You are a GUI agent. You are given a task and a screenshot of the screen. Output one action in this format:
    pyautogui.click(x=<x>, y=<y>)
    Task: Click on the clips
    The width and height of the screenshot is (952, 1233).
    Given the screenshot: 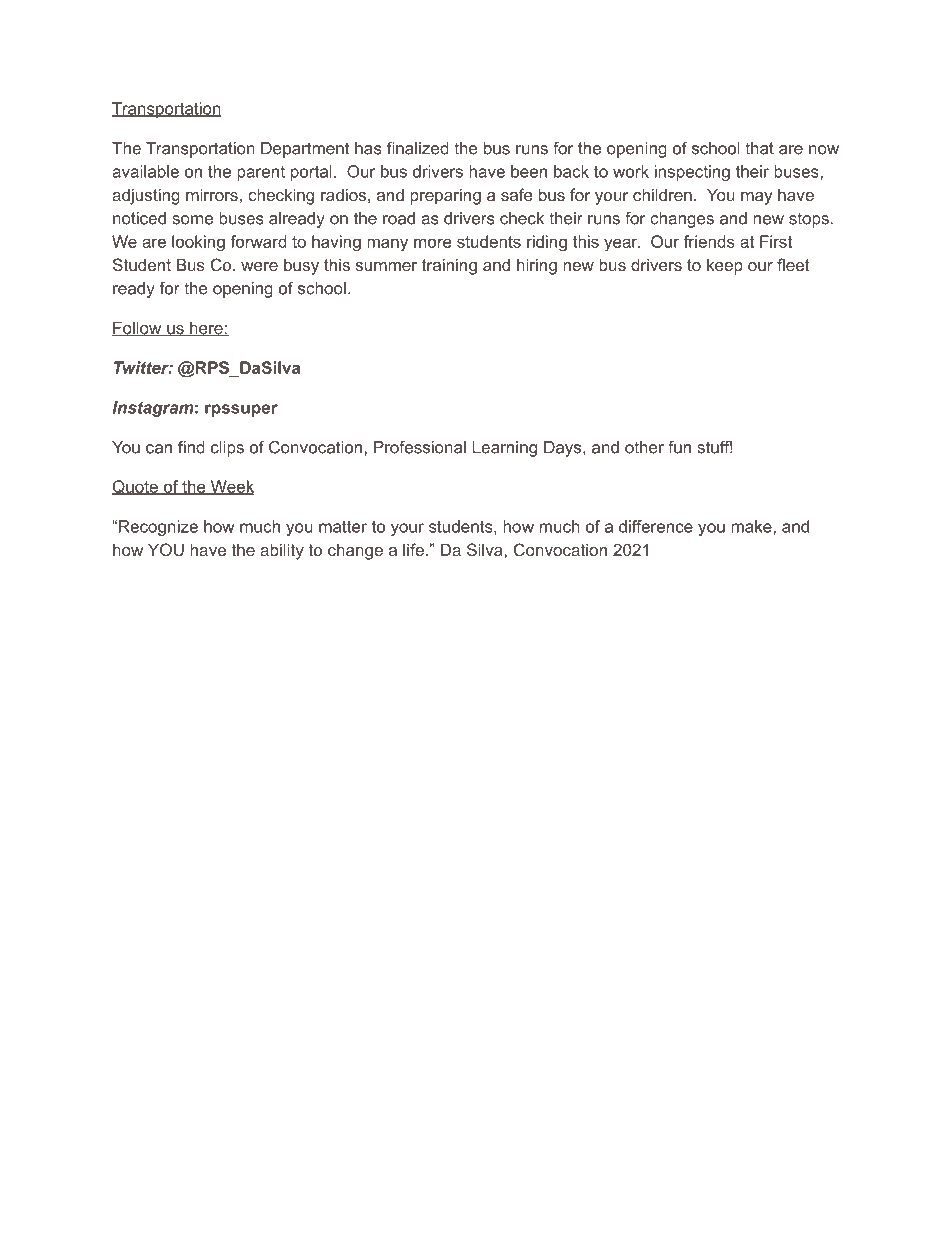 What is the action you would take?
    pyautogui.click(x=227, y=449)
